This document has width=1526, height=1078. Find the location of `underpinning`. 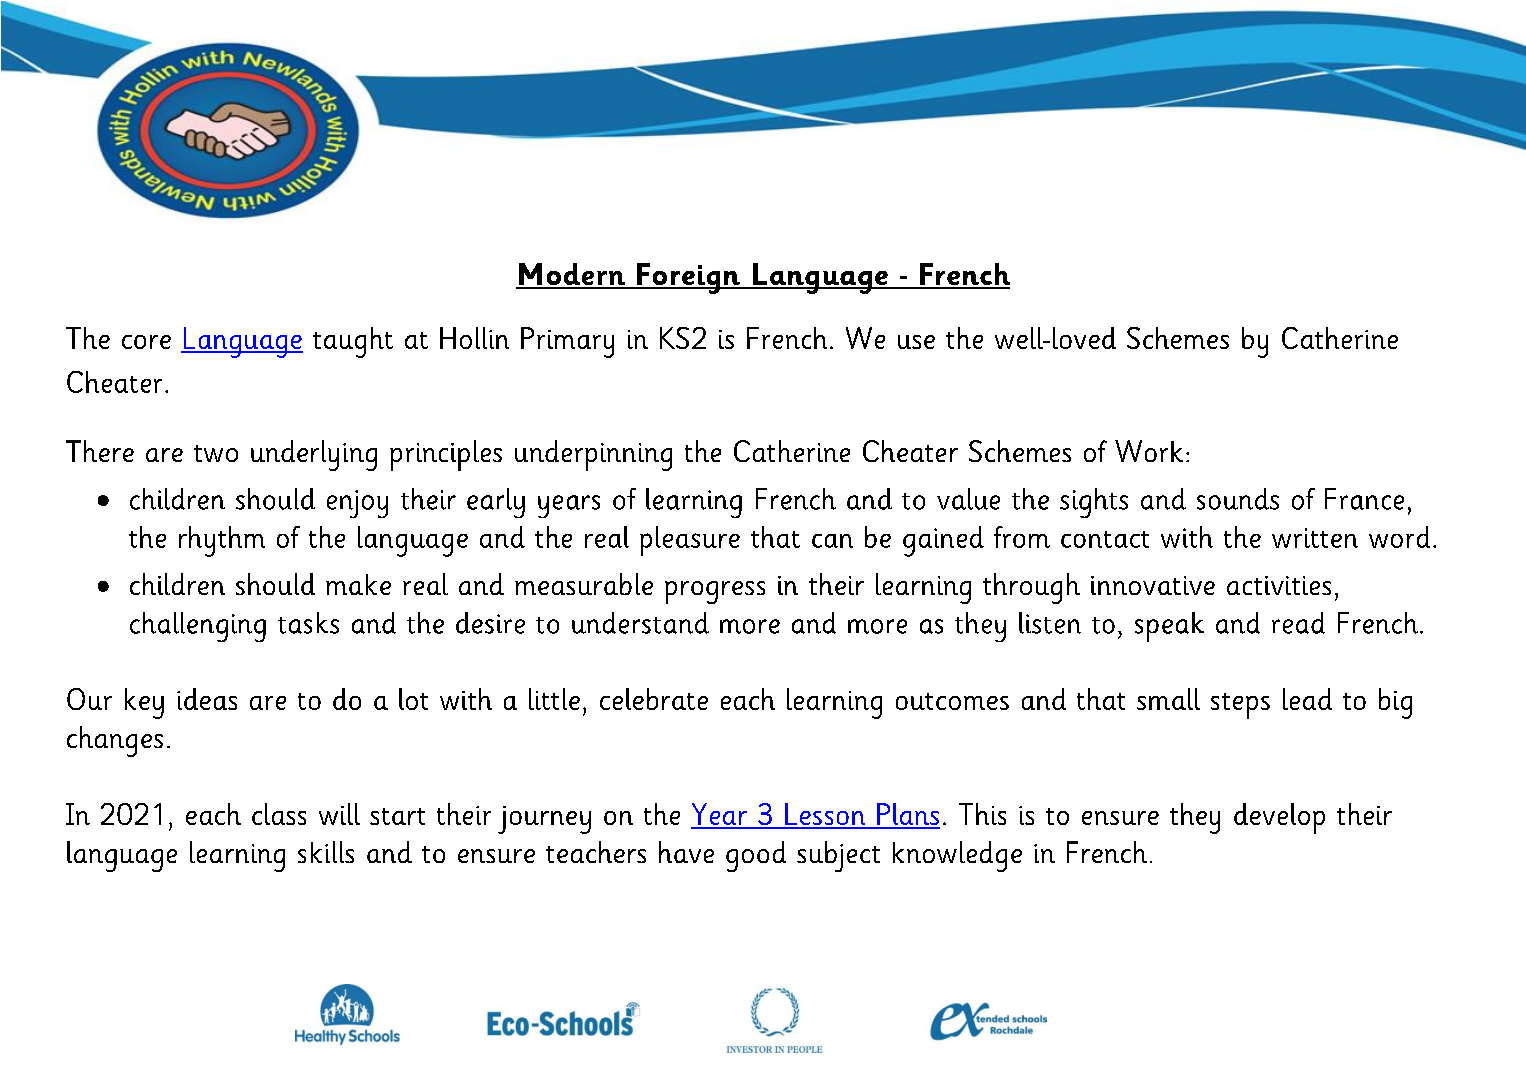

underpinning is located at coordinates (593, 455).
